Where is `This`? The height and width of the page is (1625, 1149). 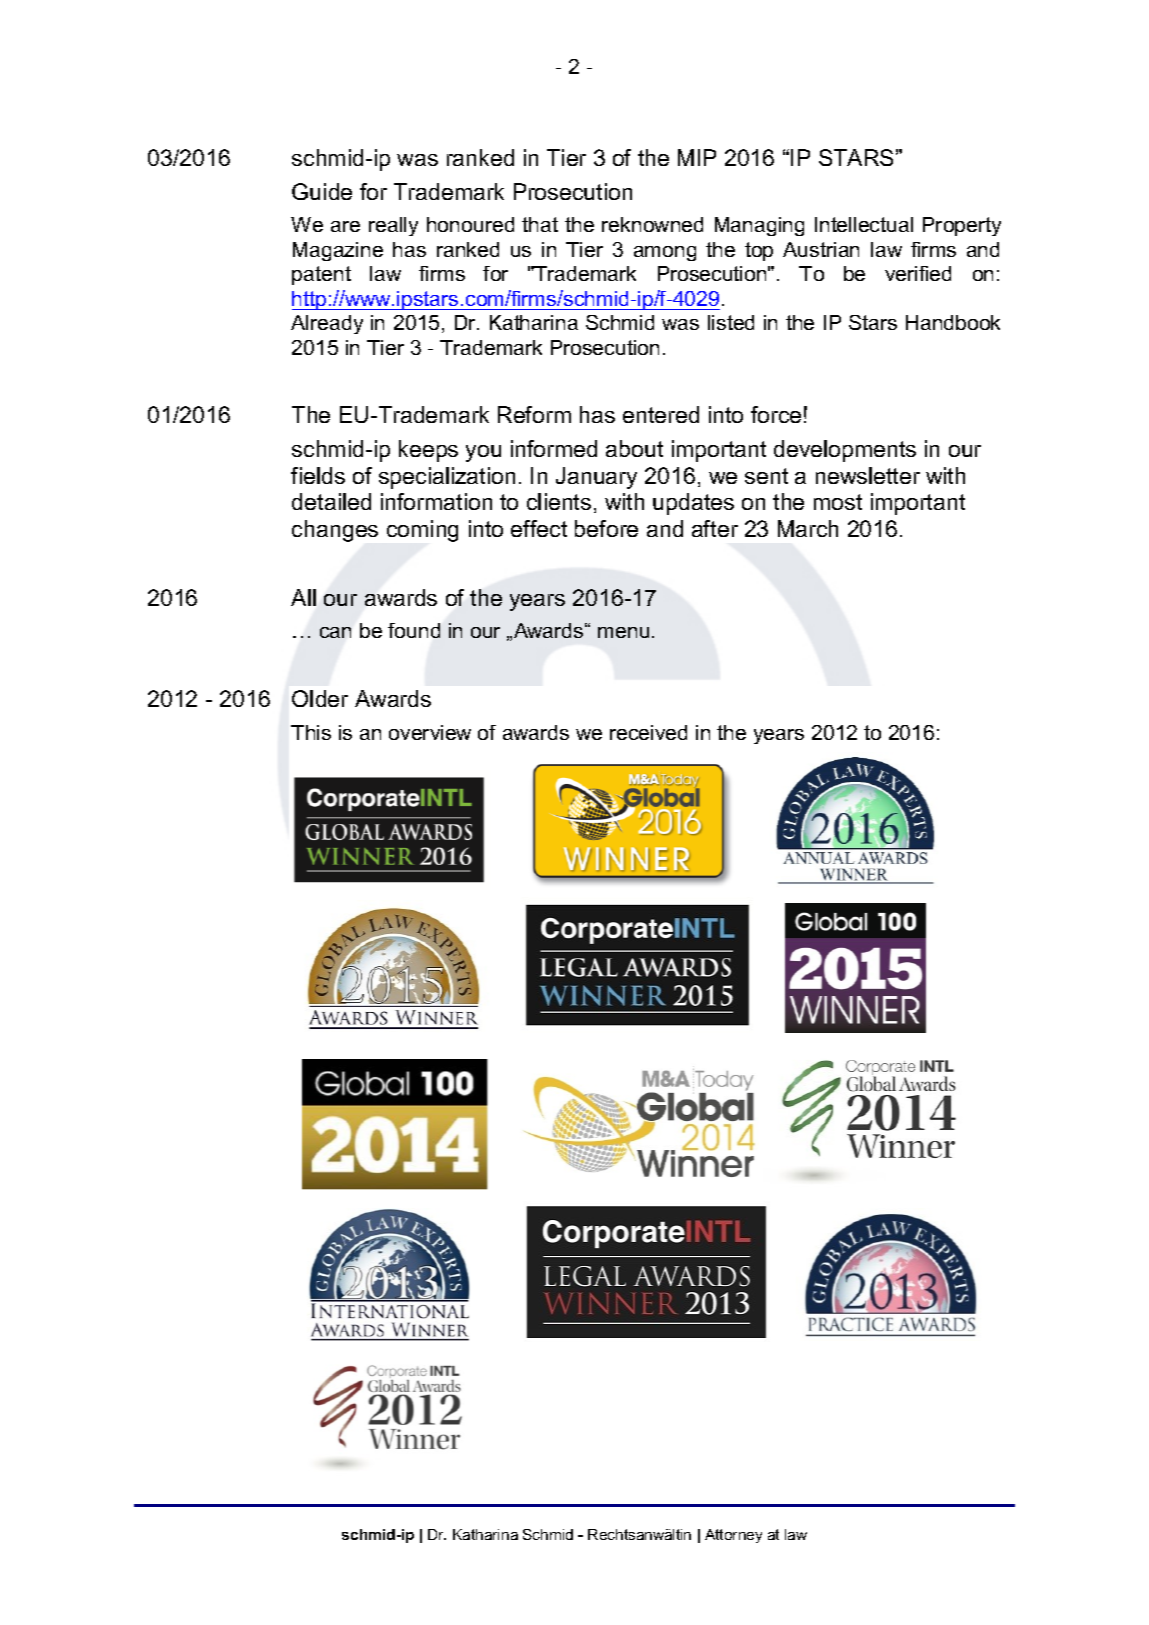 This is located at coordinates (311, 732).
